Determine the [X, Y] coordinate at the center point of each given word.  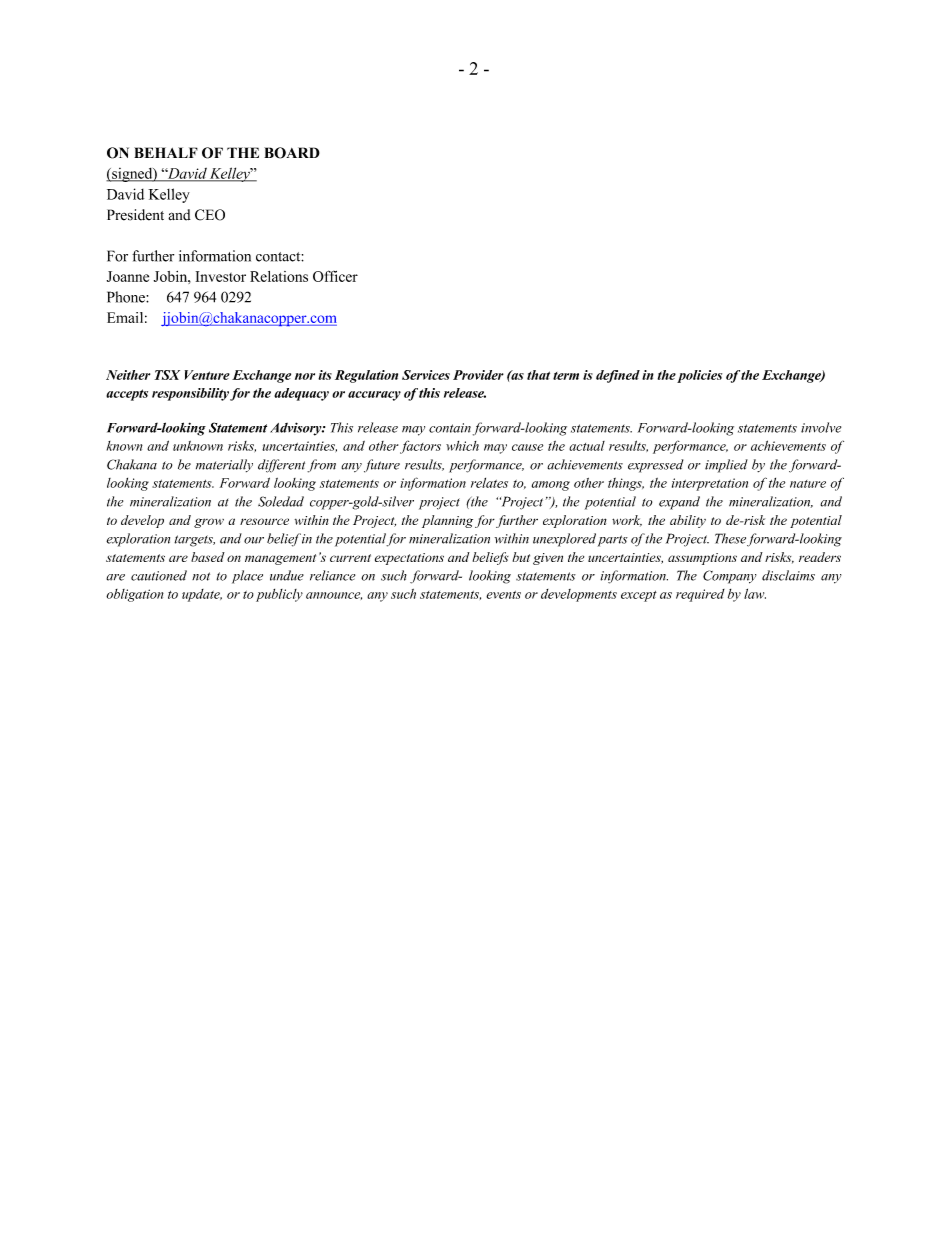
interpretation [710, 484]
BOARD [292, 153]
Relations [279, 276]
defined [618, 376]
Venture [207, 375]
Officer [335, 276]
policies [699, 376]
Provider [478, 375]
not [201, 576]
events [503, 595]
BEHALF [166, 152]
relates [489, 483]
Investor [221, 276]
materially [224, 465]
